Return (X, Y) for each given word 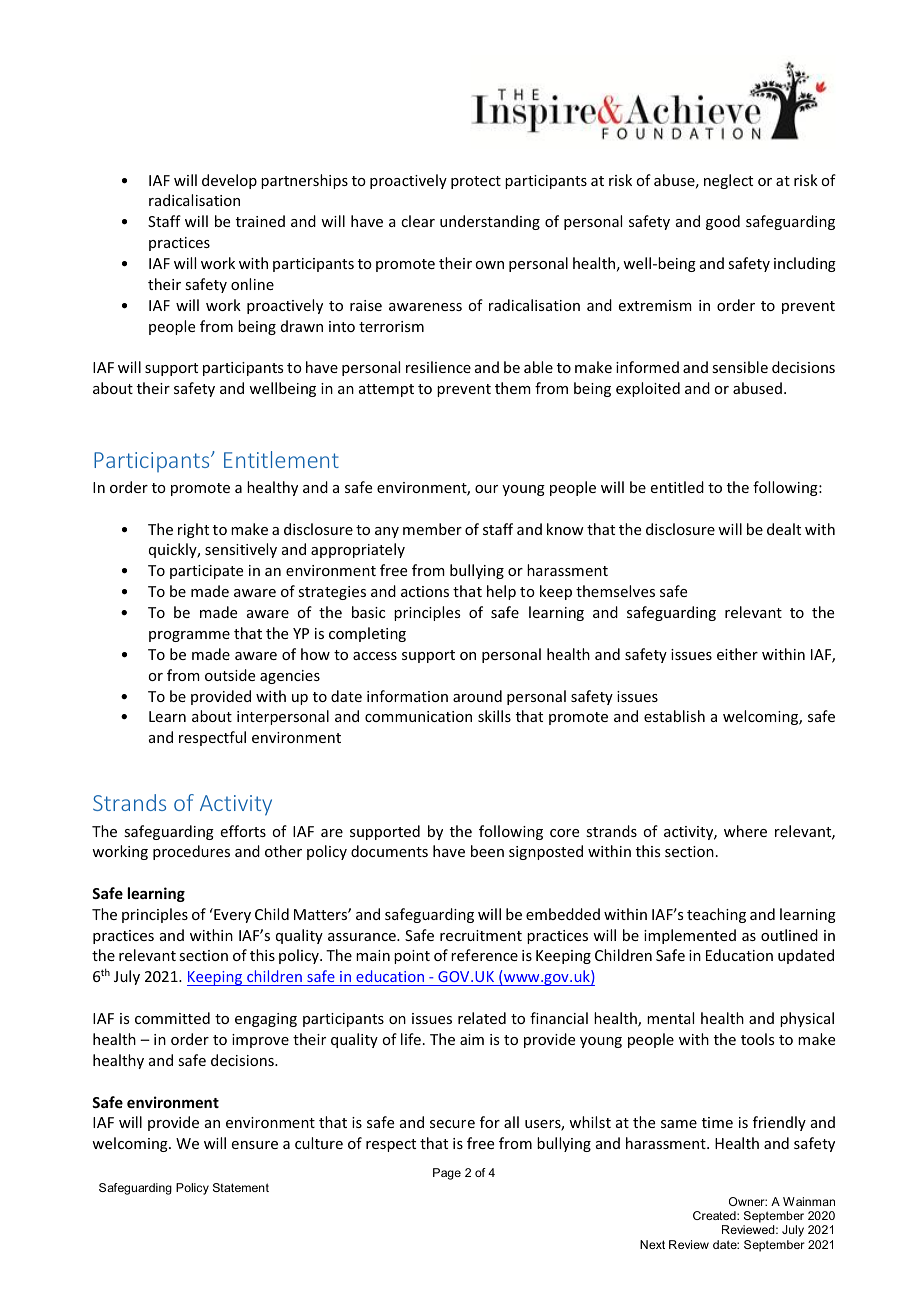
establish (674, 716)
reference (484, 955)
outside (230, 675)
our (486, 489)
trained (260, 221)
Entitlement (281, 459)
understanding (490, 222)
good (723, 222)
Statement (241, 1187)
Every (231, 915)
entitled (677, 487)
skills (494, 716)
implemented (690, 936)
